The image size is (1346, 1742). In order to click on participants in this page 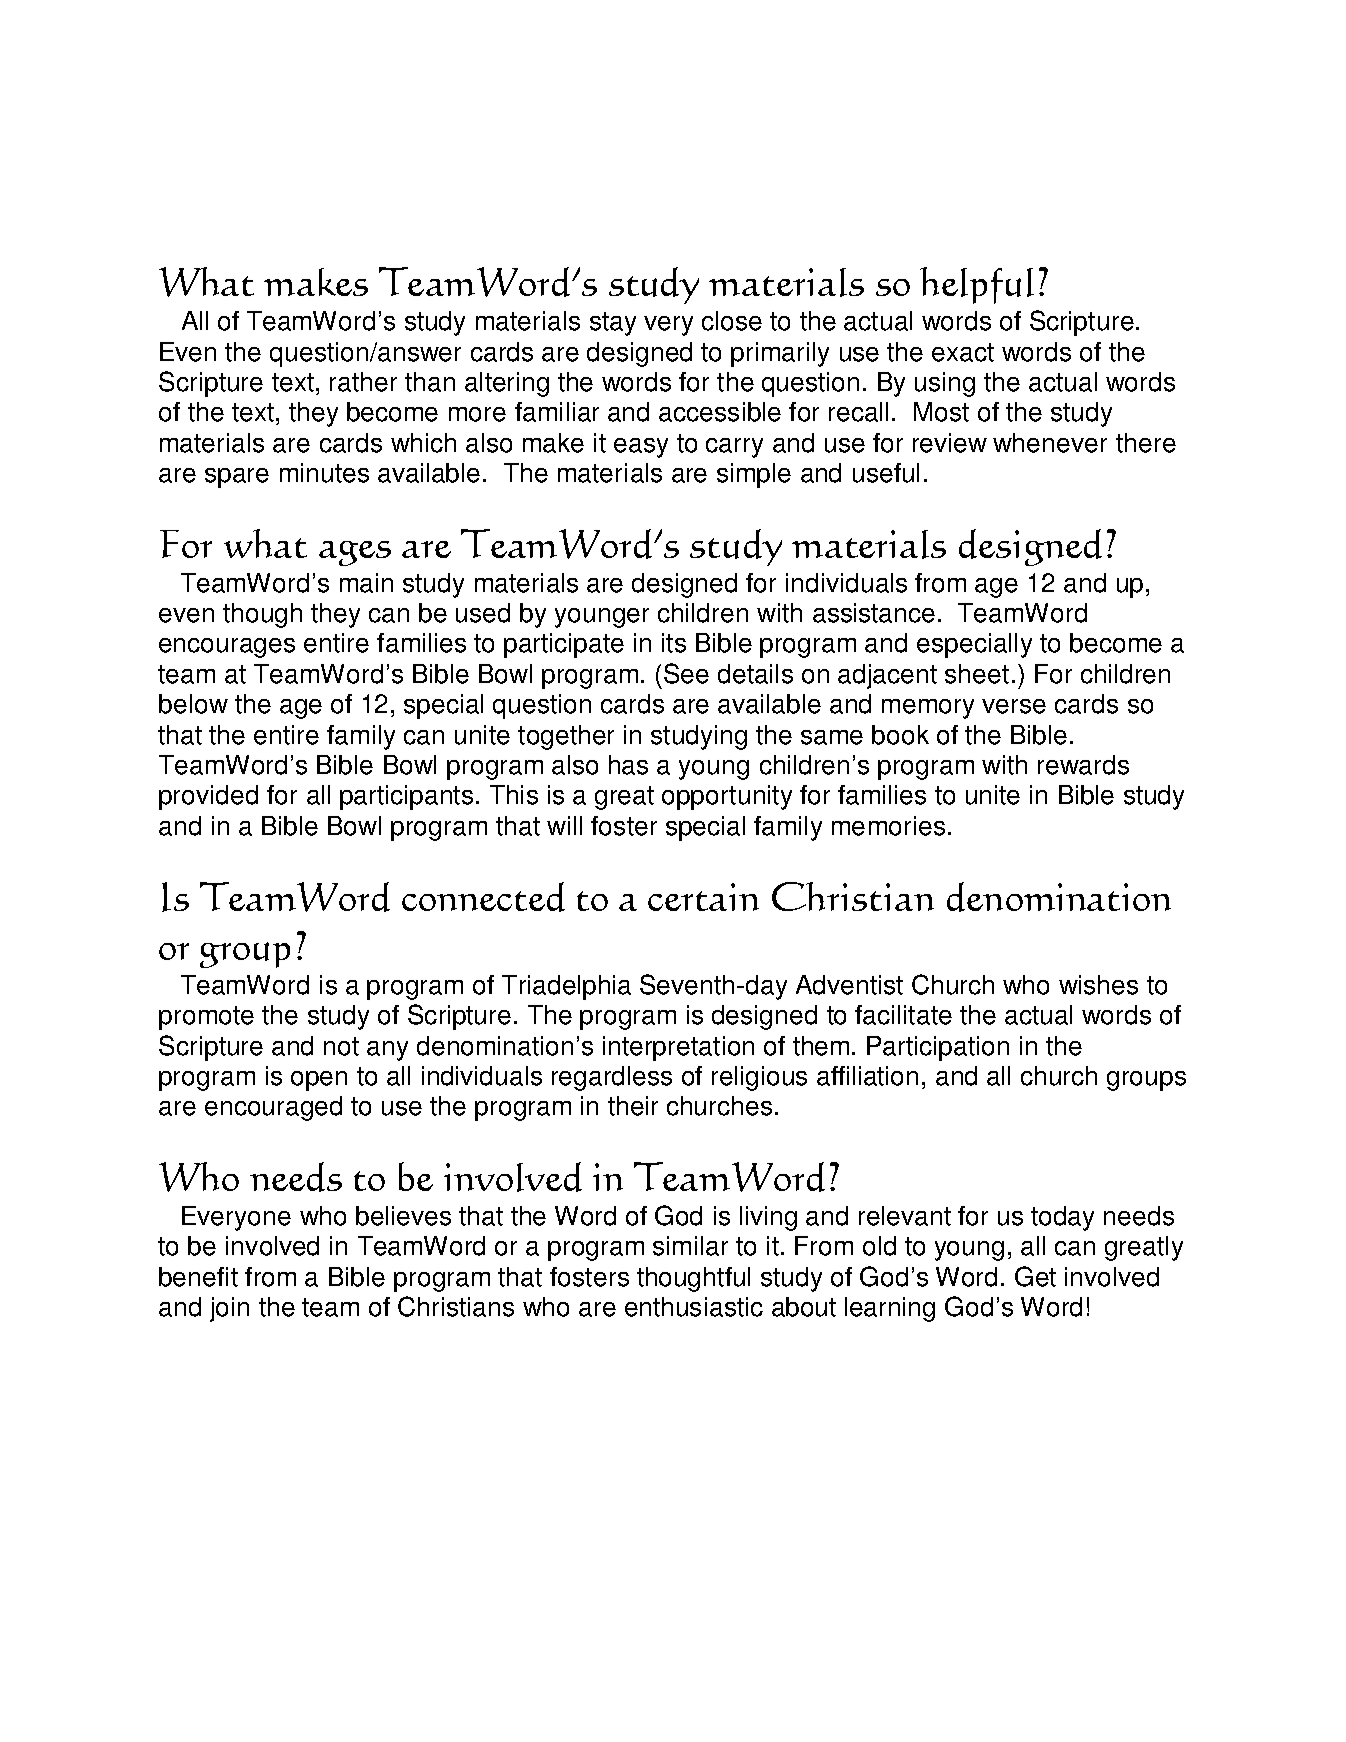, I will do `click(406, 797)`.
